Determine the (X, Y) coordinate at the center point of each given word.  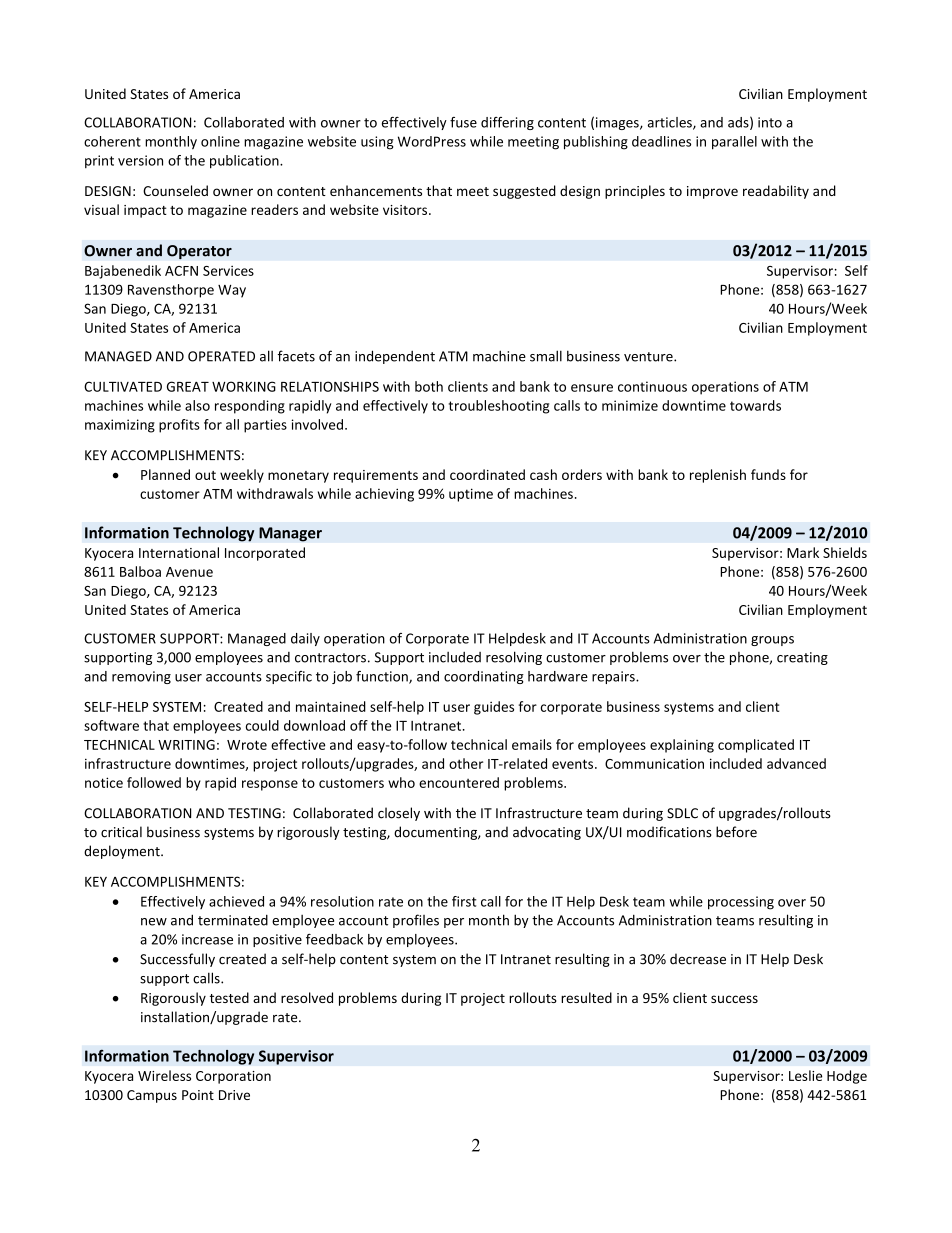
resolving (514, 658)
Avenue (189, 572)
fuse (463, 122)
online (220, 141)
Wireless (164, 1075)
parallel (734, 143)
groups (772, 641)
